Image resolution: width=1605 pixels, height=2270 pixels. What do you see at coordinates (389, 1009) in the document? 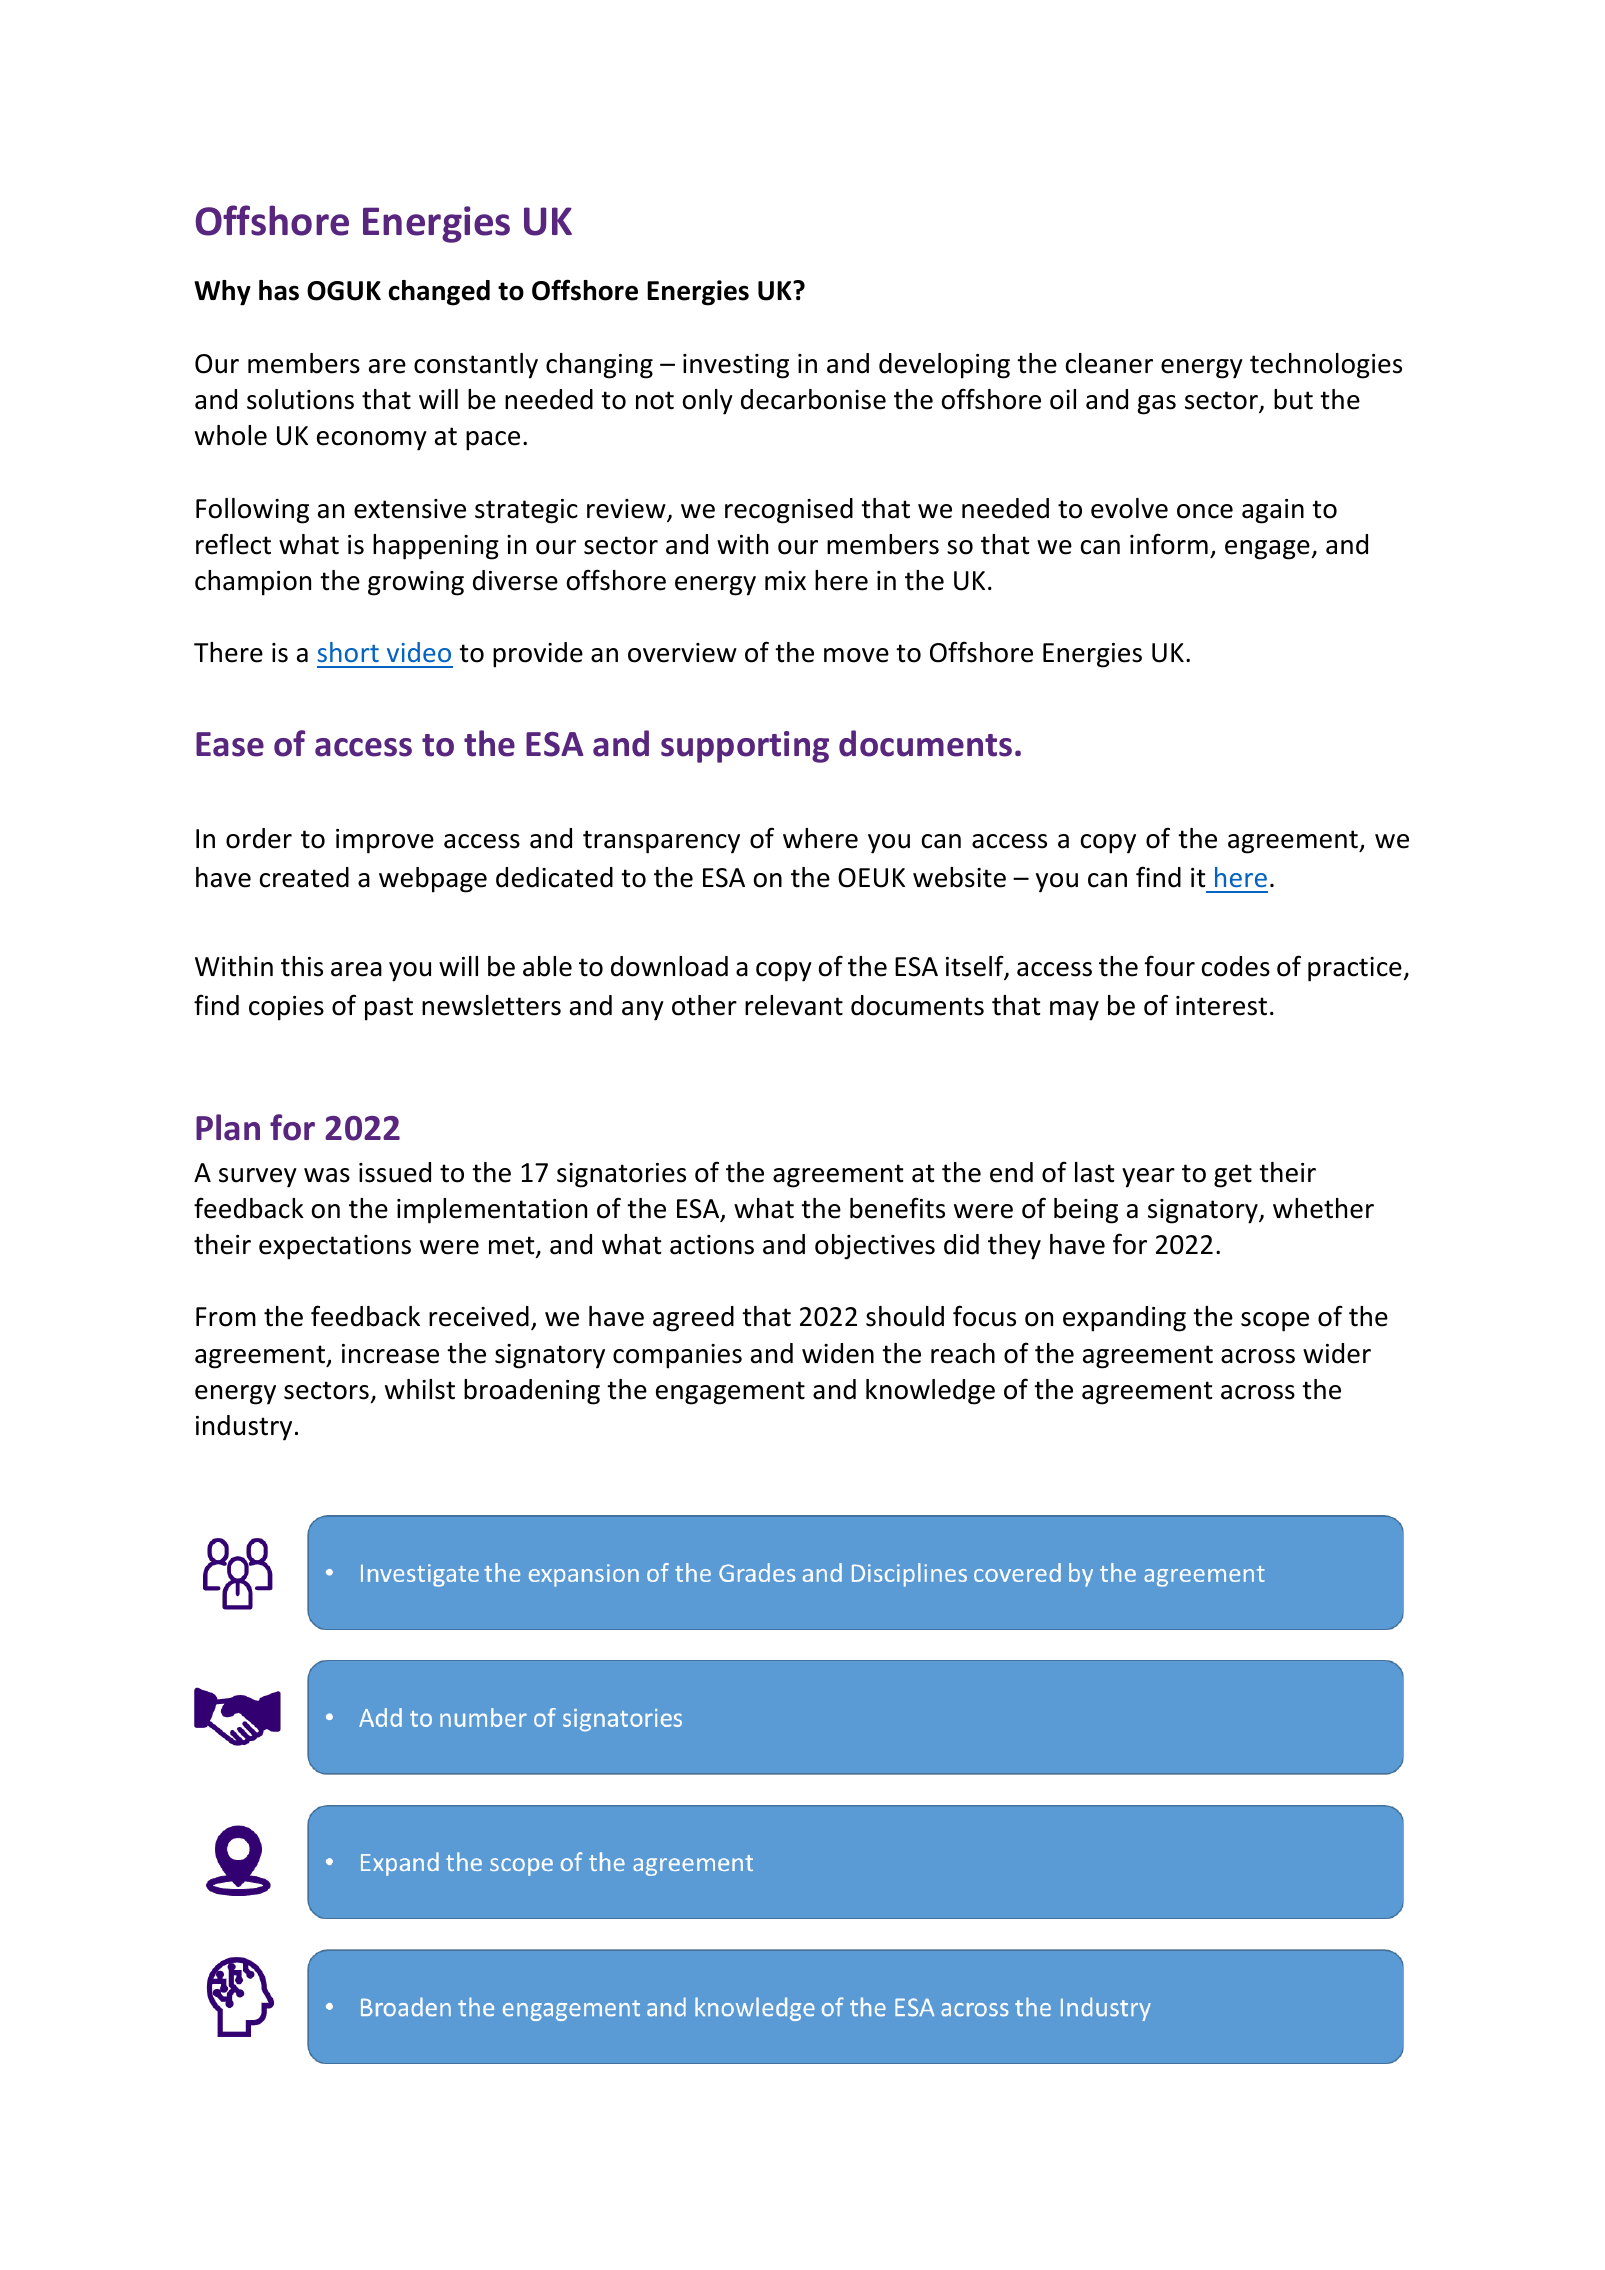
I see `past` at bounding box center [389, 1009].
